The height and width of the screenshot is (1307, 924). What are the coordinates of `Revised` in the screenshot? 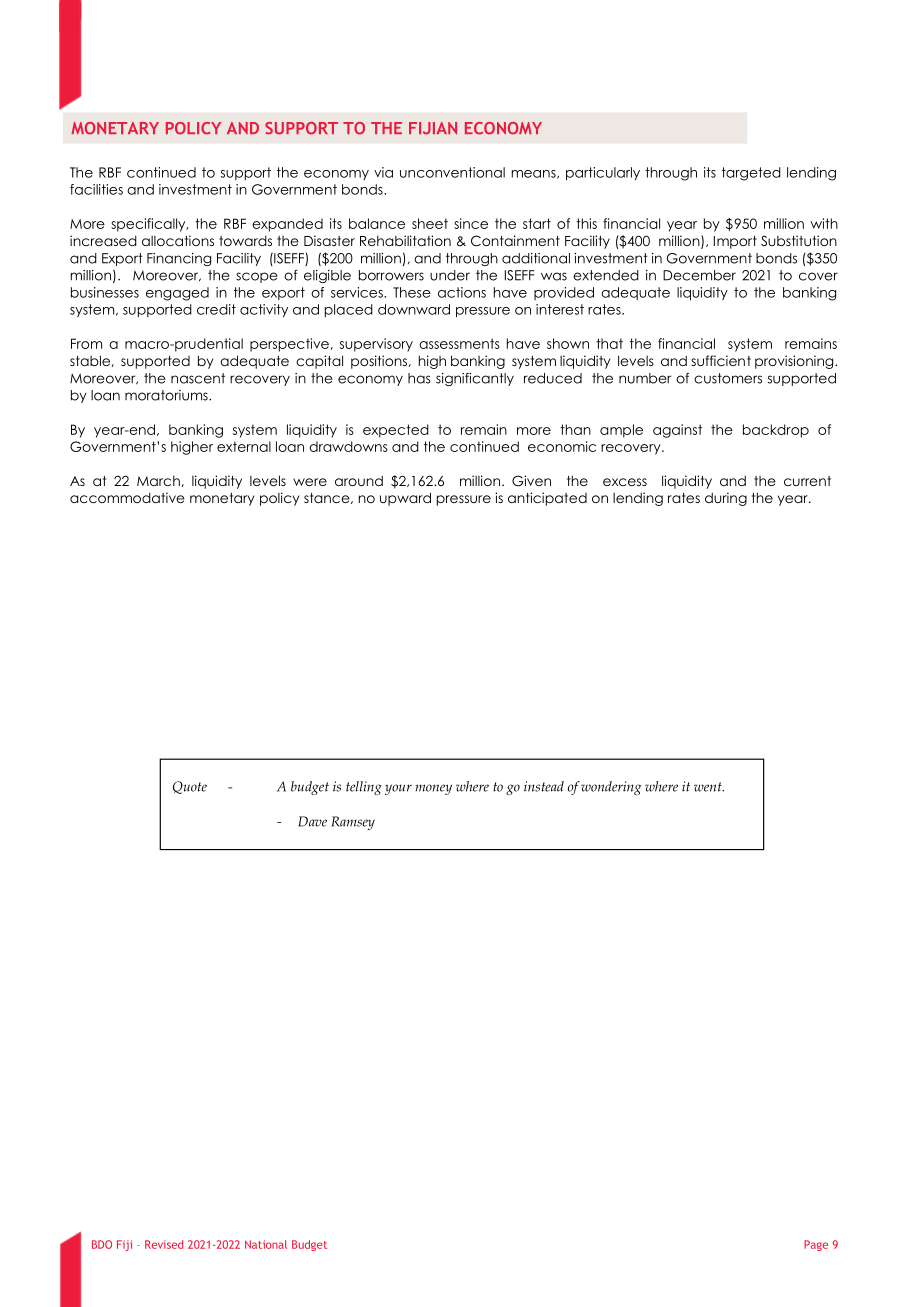 It's located at (164, 1244).
